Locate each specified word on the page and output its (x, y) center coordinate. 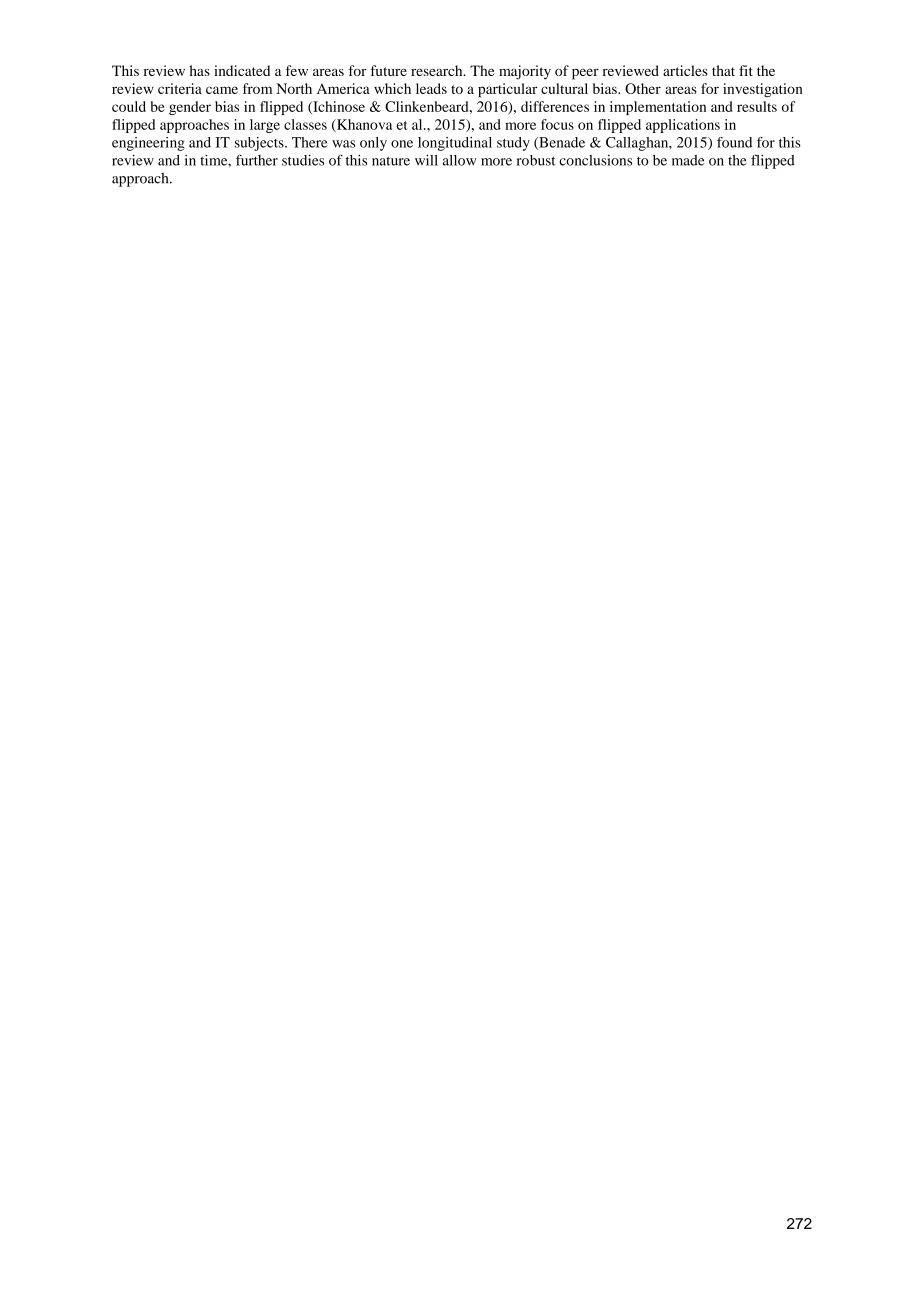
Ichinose (338, 107)
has (199, 70)
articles (685, 70)
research (438, 70)
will (426, 160)
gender (190, 108)
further (257, 160)
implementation (658, 108)
